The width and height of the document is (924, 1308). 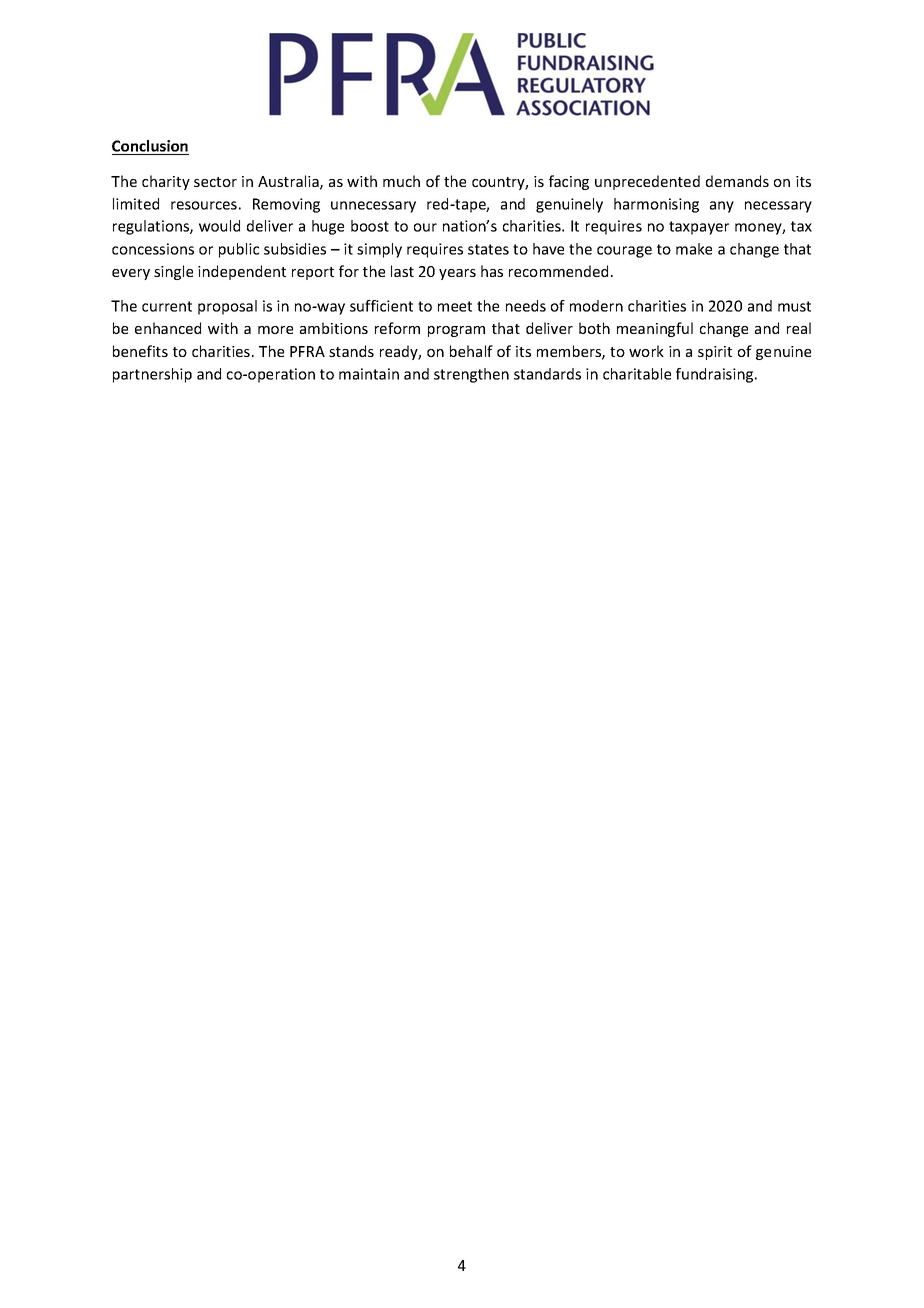 What do you see at coordinates (150, 147) in the document?
I see `Conclusion` at bounding box center [150, 147].
